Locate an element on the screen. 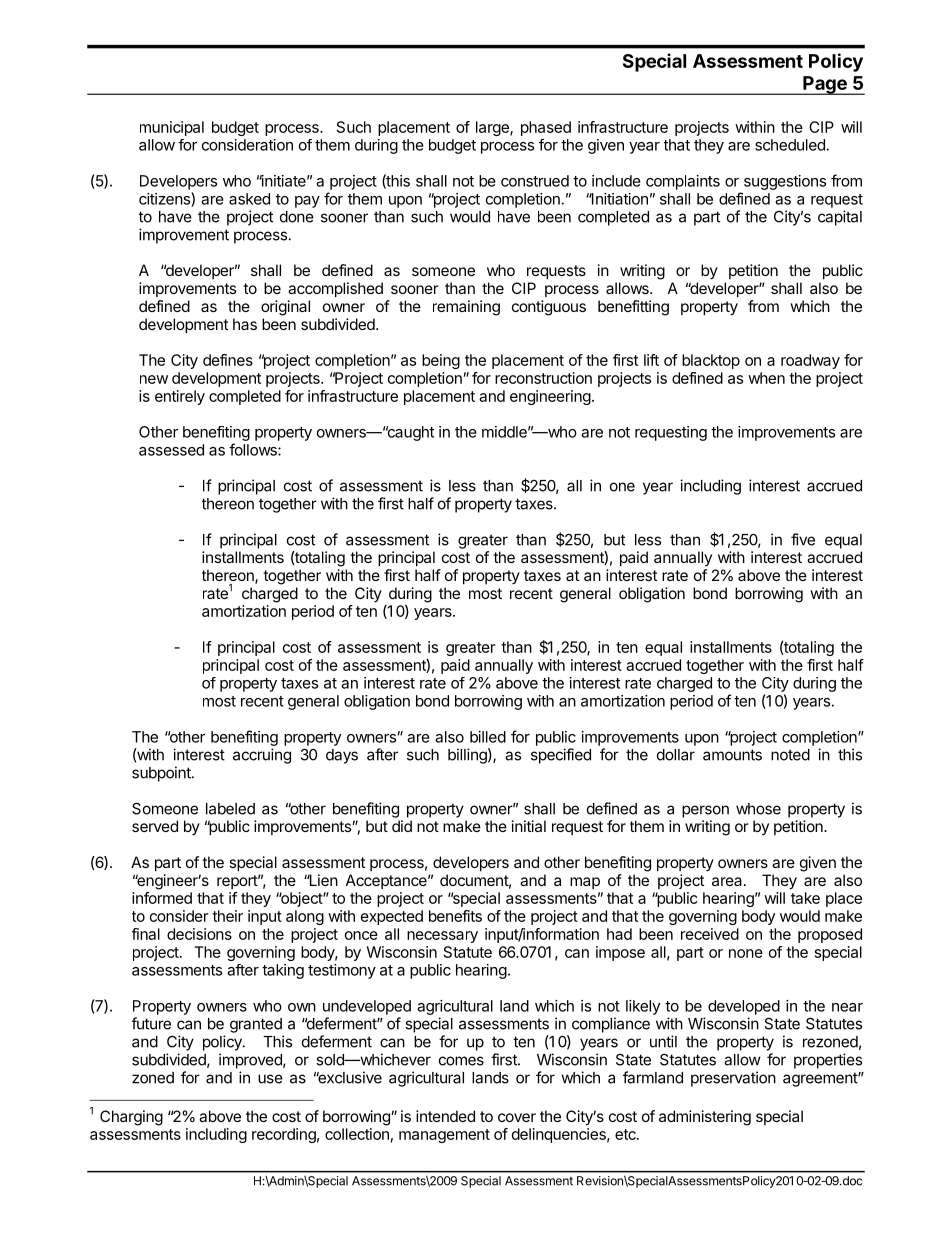 The image size is (952, 1233). initial is located at coordinates (529, 826).
